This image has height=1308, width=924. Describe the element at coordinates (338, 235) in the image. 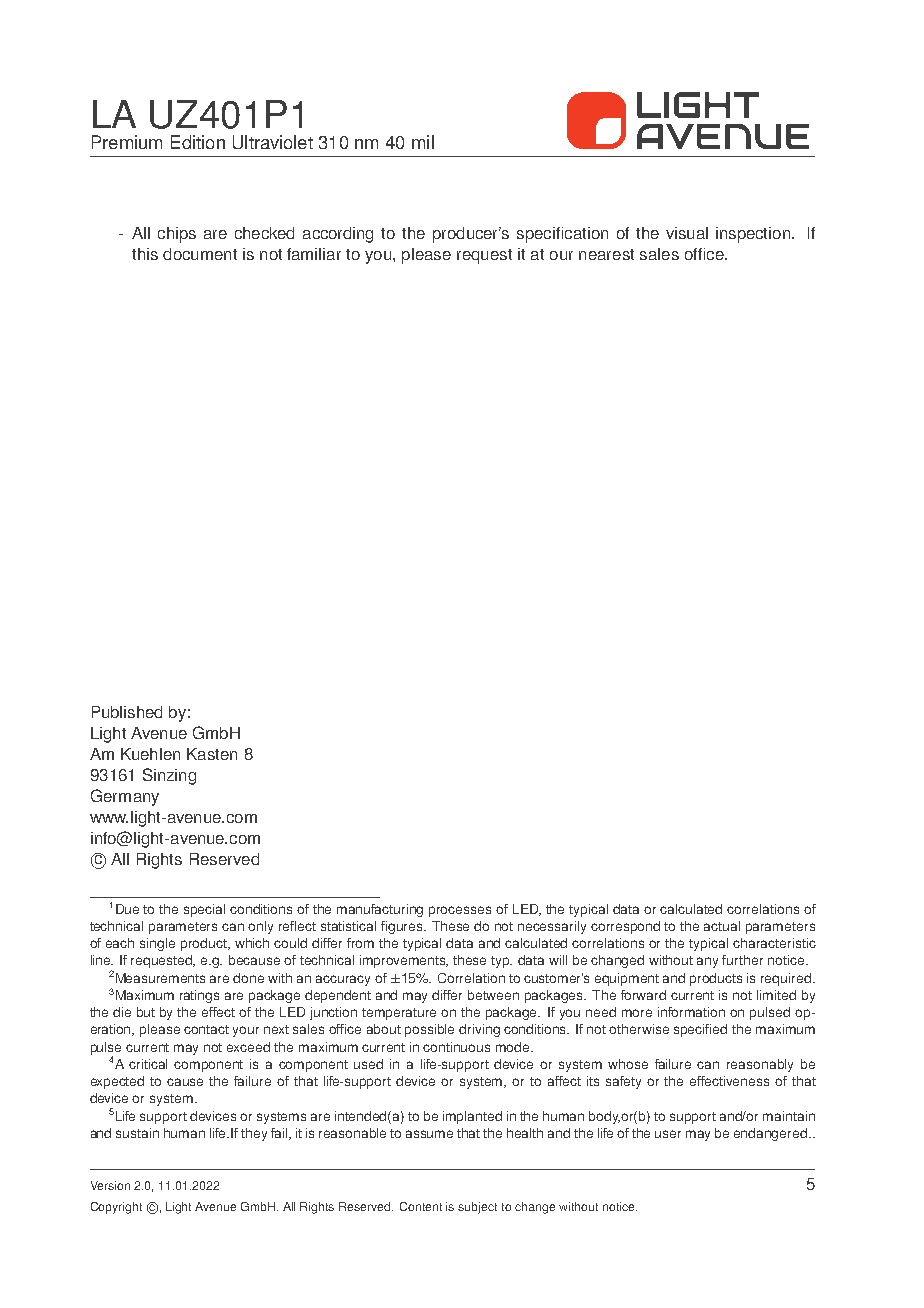

I see `according` at that location.
